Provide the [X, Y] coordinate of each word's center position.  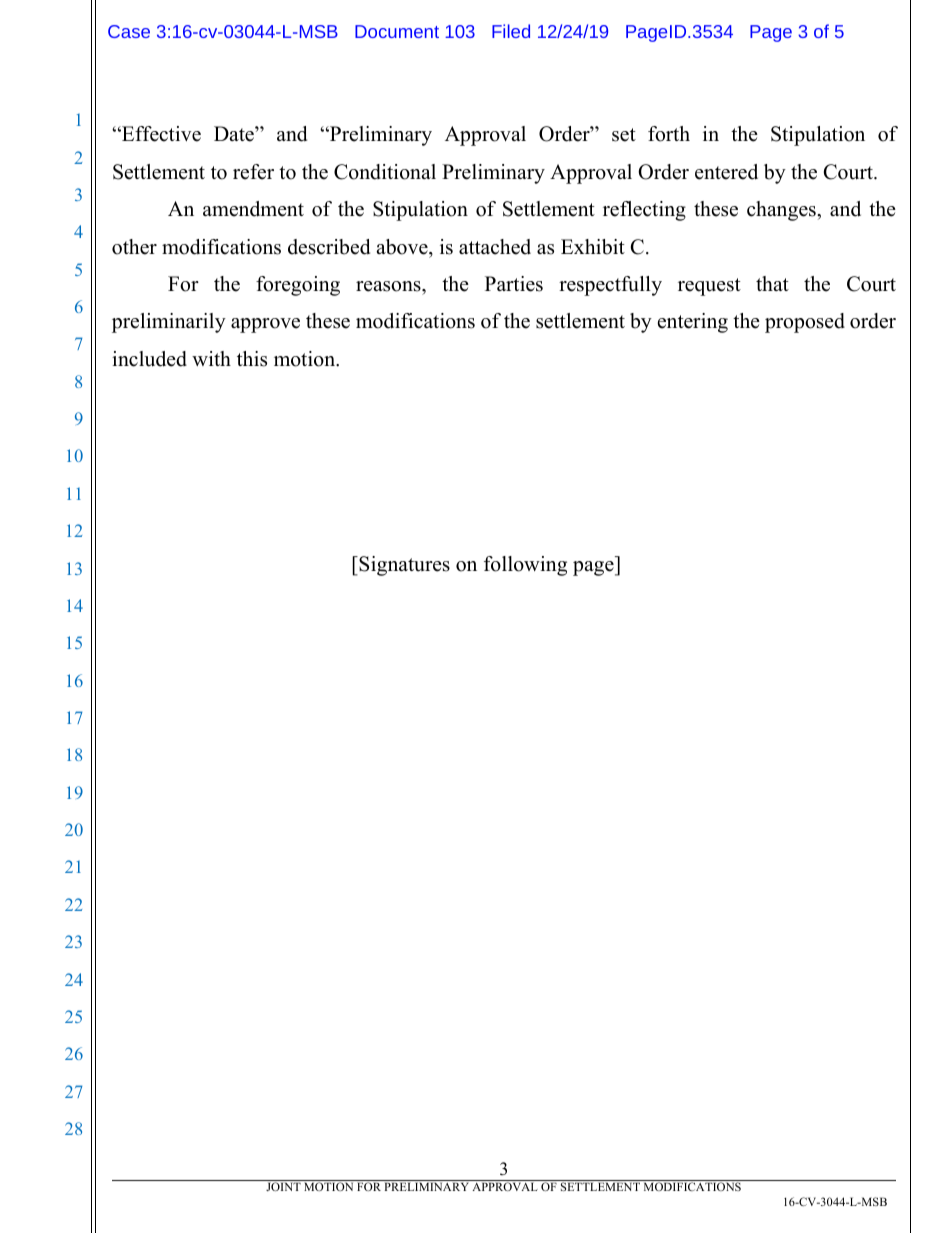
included [149, 359]
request [709, 287]
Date [235, 134]
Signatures [403, 566]
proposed [805, 323]
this [252, 359]
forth [669, 134]
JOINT [283, 1186]
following [525, 566]
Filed [511, 31]
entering [693, 323]
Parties [514, 284]
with [211, 358]
